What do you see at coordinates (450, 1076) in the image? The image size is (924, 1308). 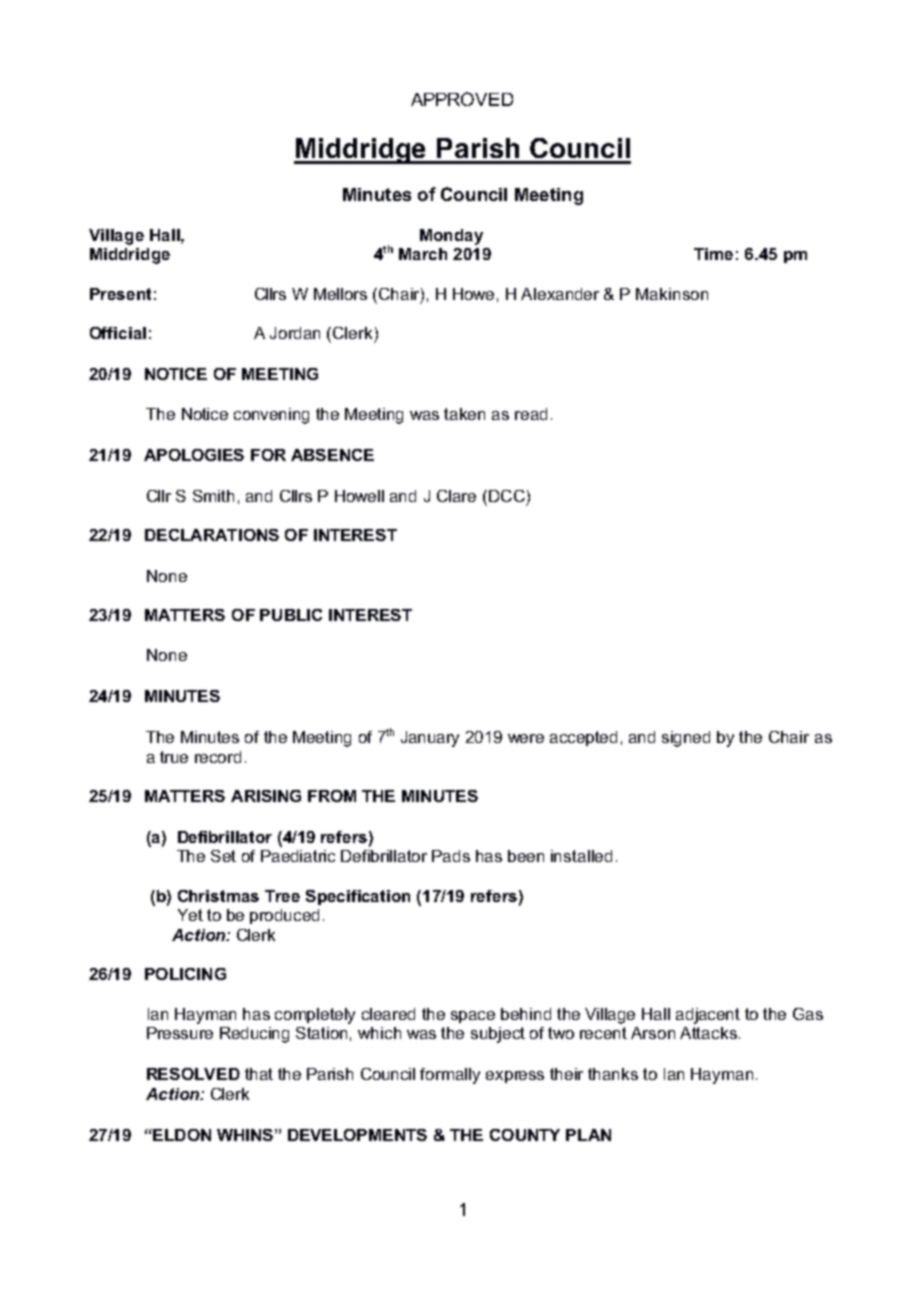 I see `formally` at bounding box center [450, 1076].
